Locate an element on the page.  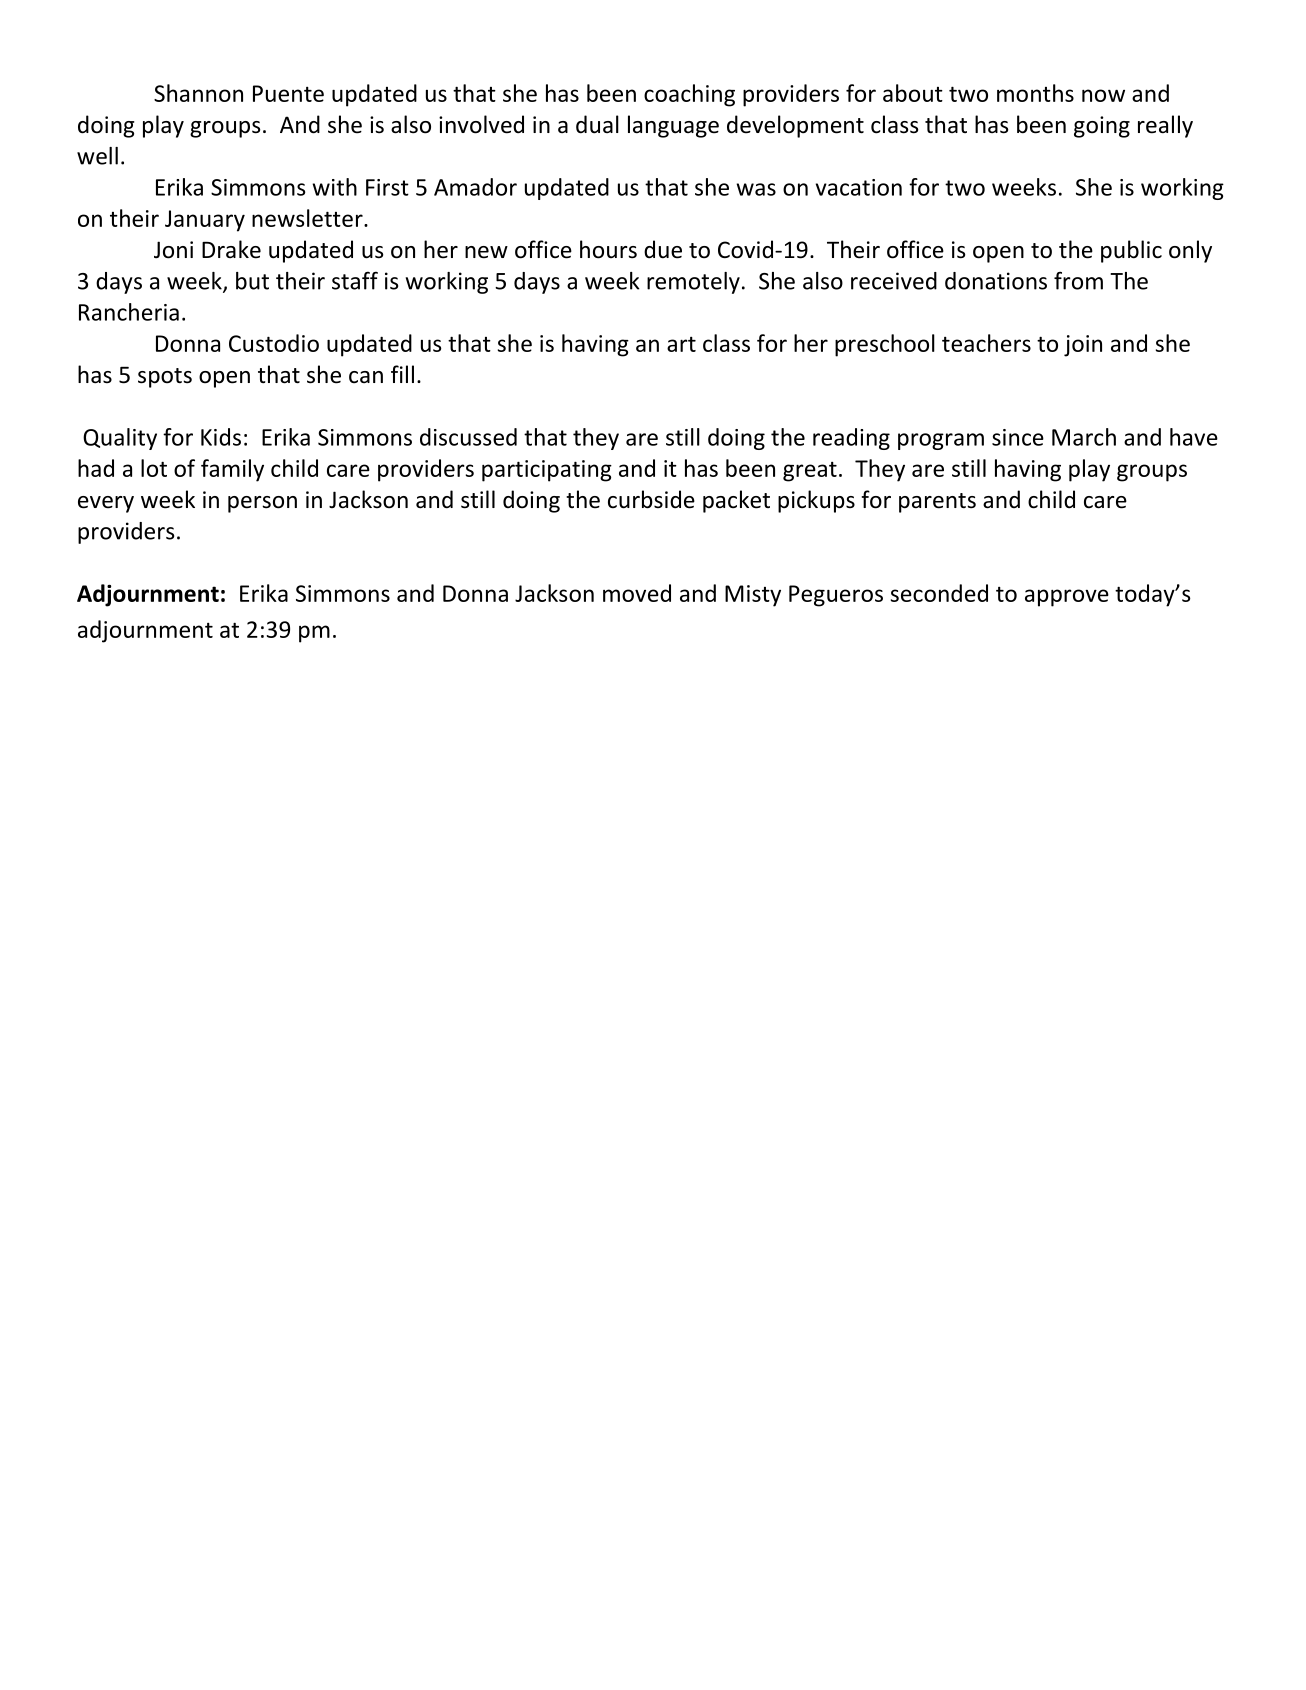
join is located at coordinates (1083, 346).
